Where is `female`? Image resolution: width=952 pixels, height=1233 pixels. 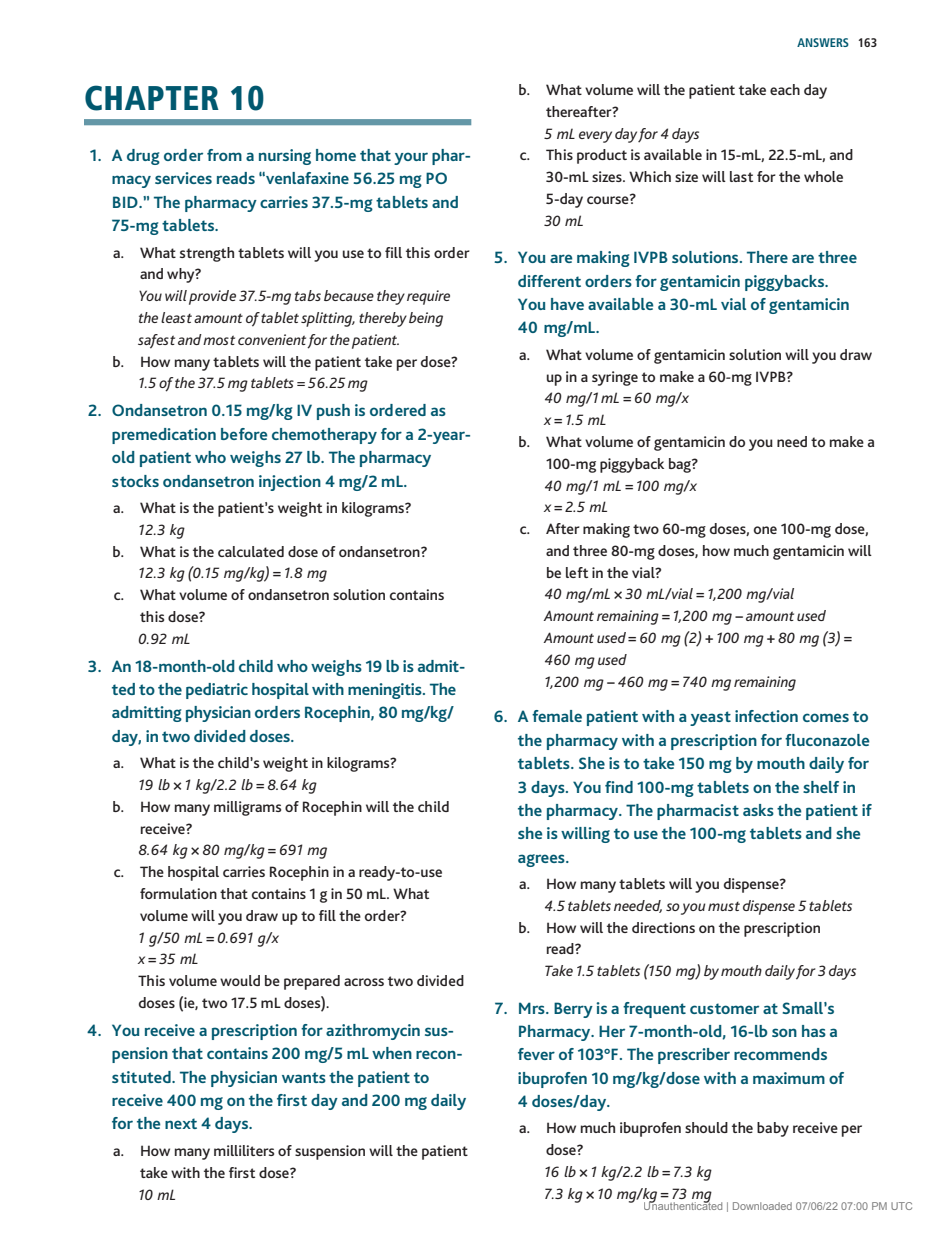 female is located at coordinates (557, 716).
